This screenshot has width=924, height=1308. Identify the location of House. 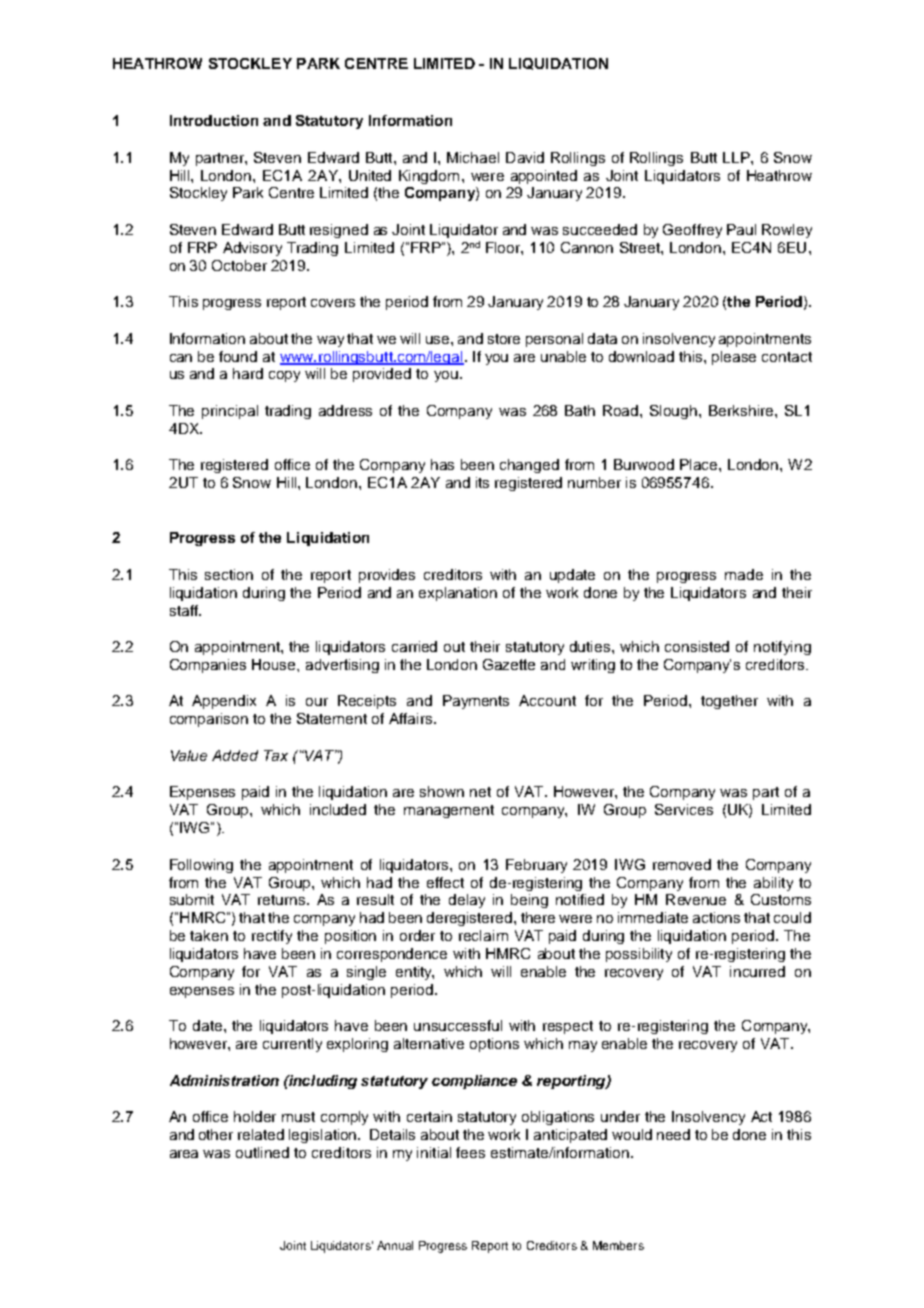
(275, 664).
